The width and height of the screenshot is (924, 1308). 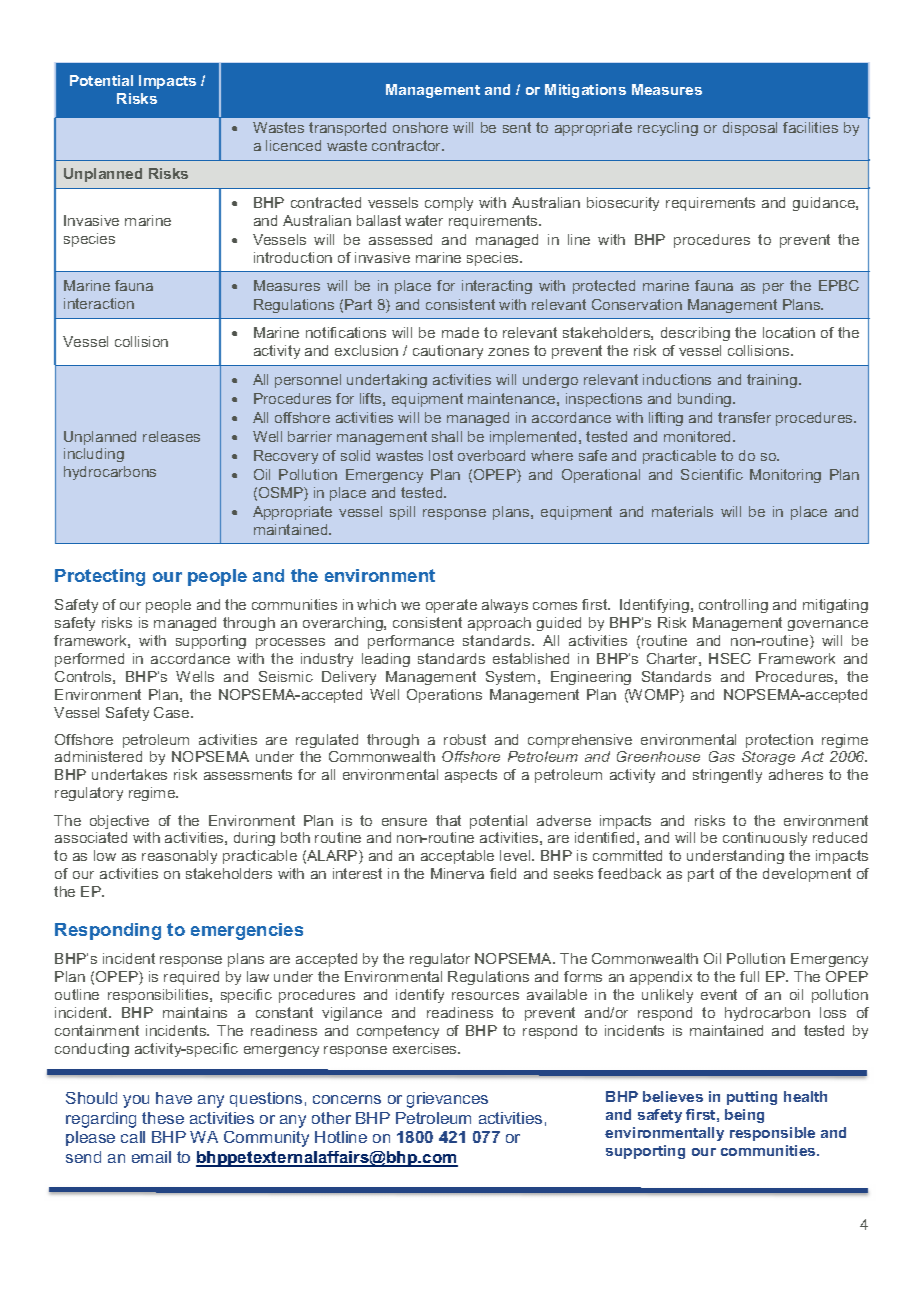 What do you see at coordinates (712, 474) in the screenshot?
I see `Scientific` at bounding box center [712, 474].
